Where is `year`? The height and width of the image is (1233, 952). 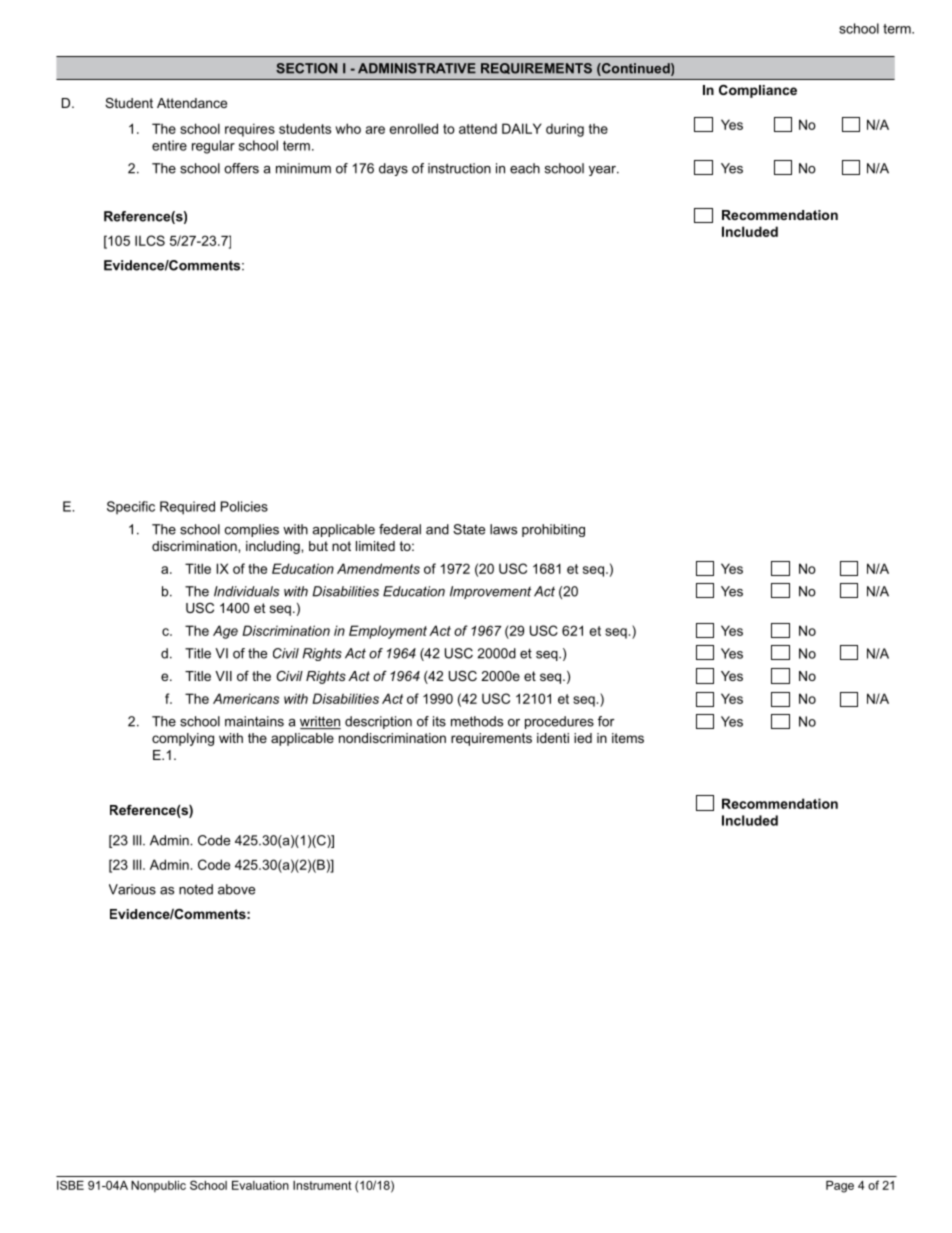 year is located at coordinates (603, 171).
